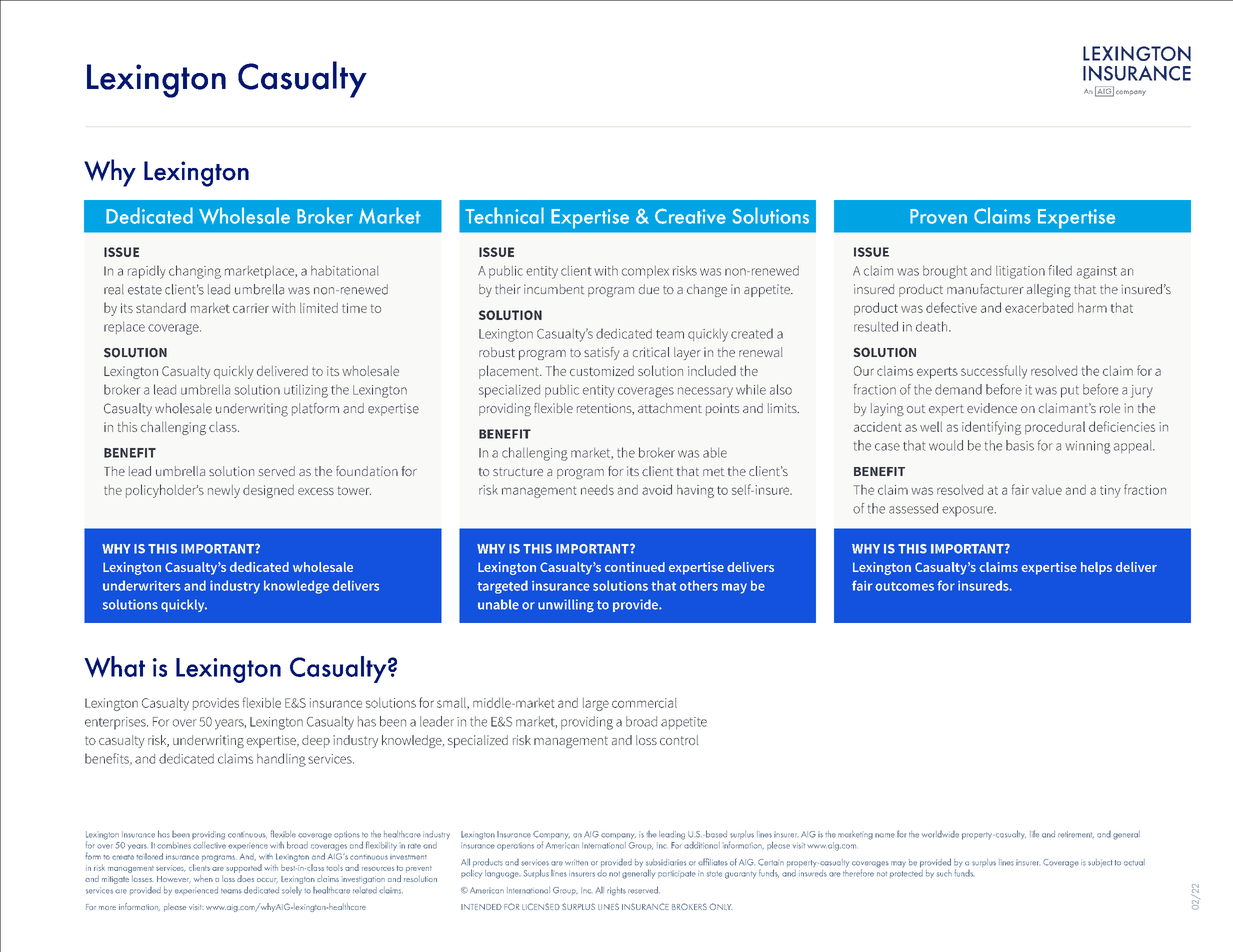 The height and width of the image is (952, 1233). What do you see at coordinates (938, 216) in the image?
I see `Proven` at bounding box center [938, 216].
